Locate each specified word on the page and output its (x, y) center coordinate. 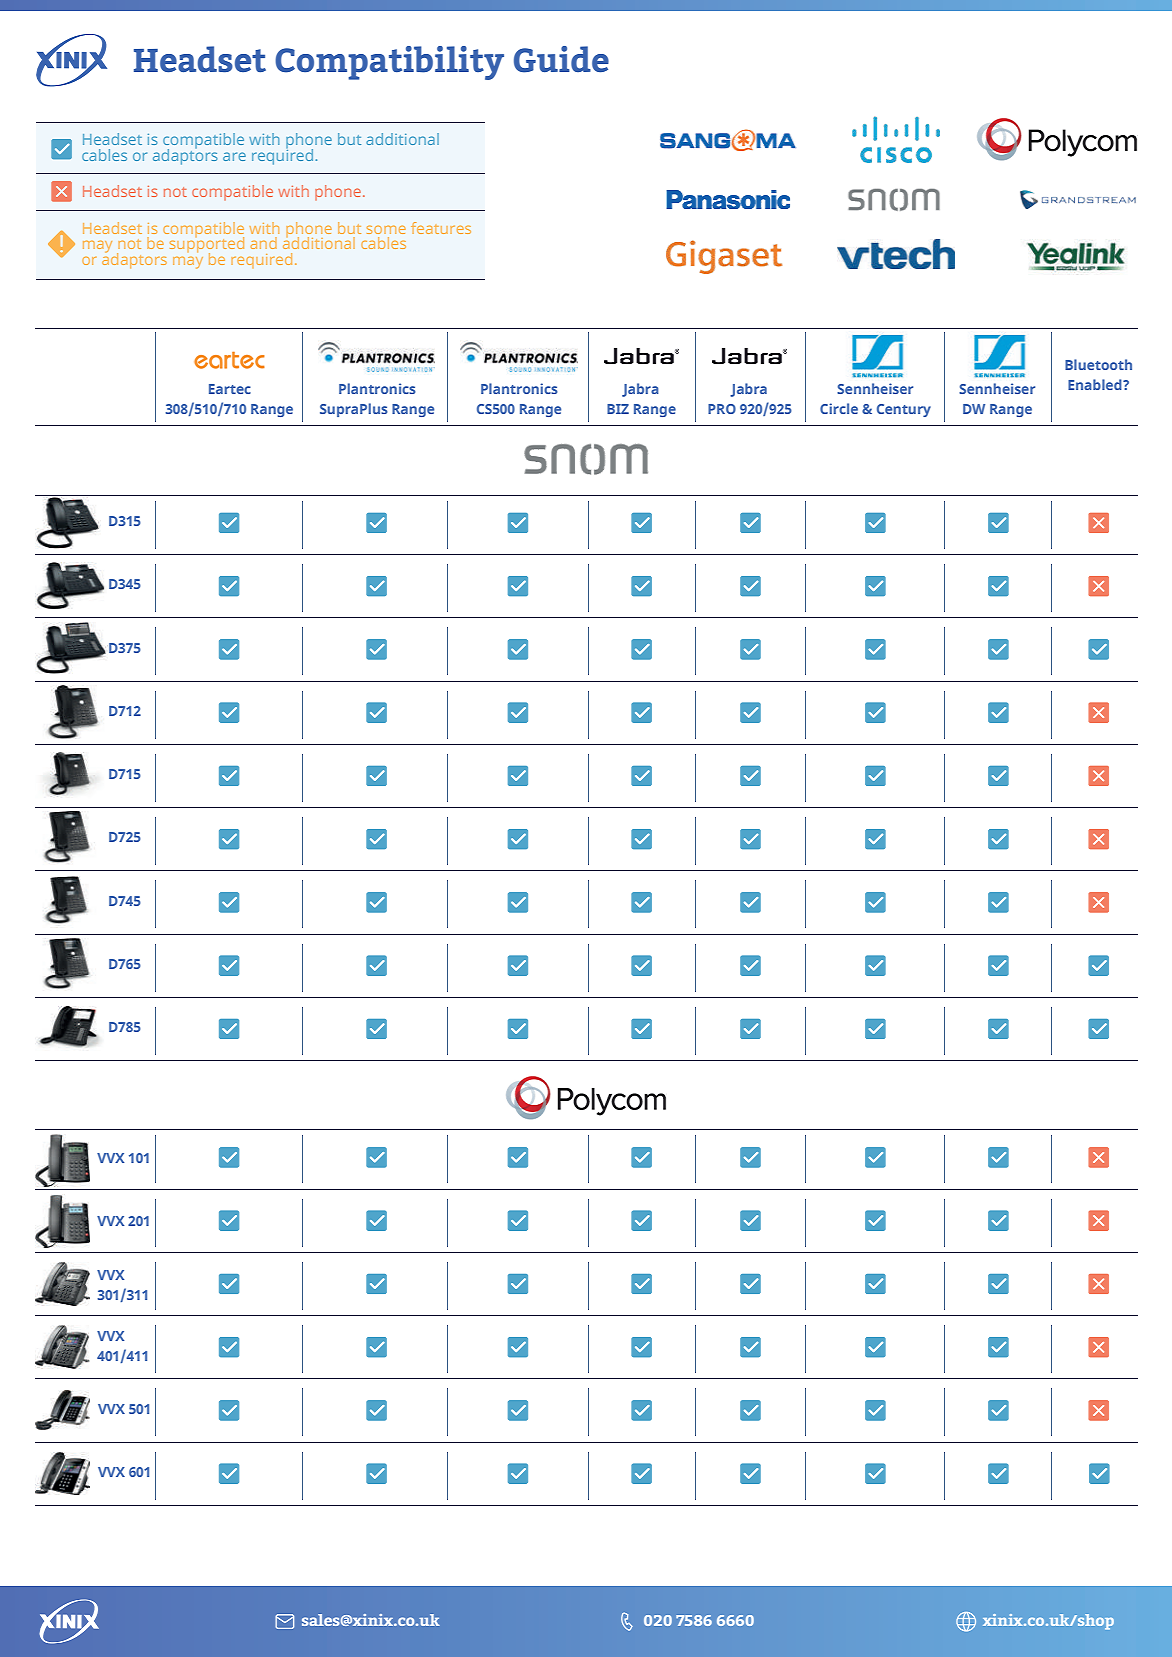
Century (904, 410)
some (386, 230)
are (234, 156)
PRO (722, 409)
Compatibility (389, 63)
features (441, 228)
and (264, 243)
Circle (839, 408)
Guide (561, 59)
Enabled (1096, 384)
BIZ (618, 409)
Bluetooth (1098, 364)
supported (207, 246)
